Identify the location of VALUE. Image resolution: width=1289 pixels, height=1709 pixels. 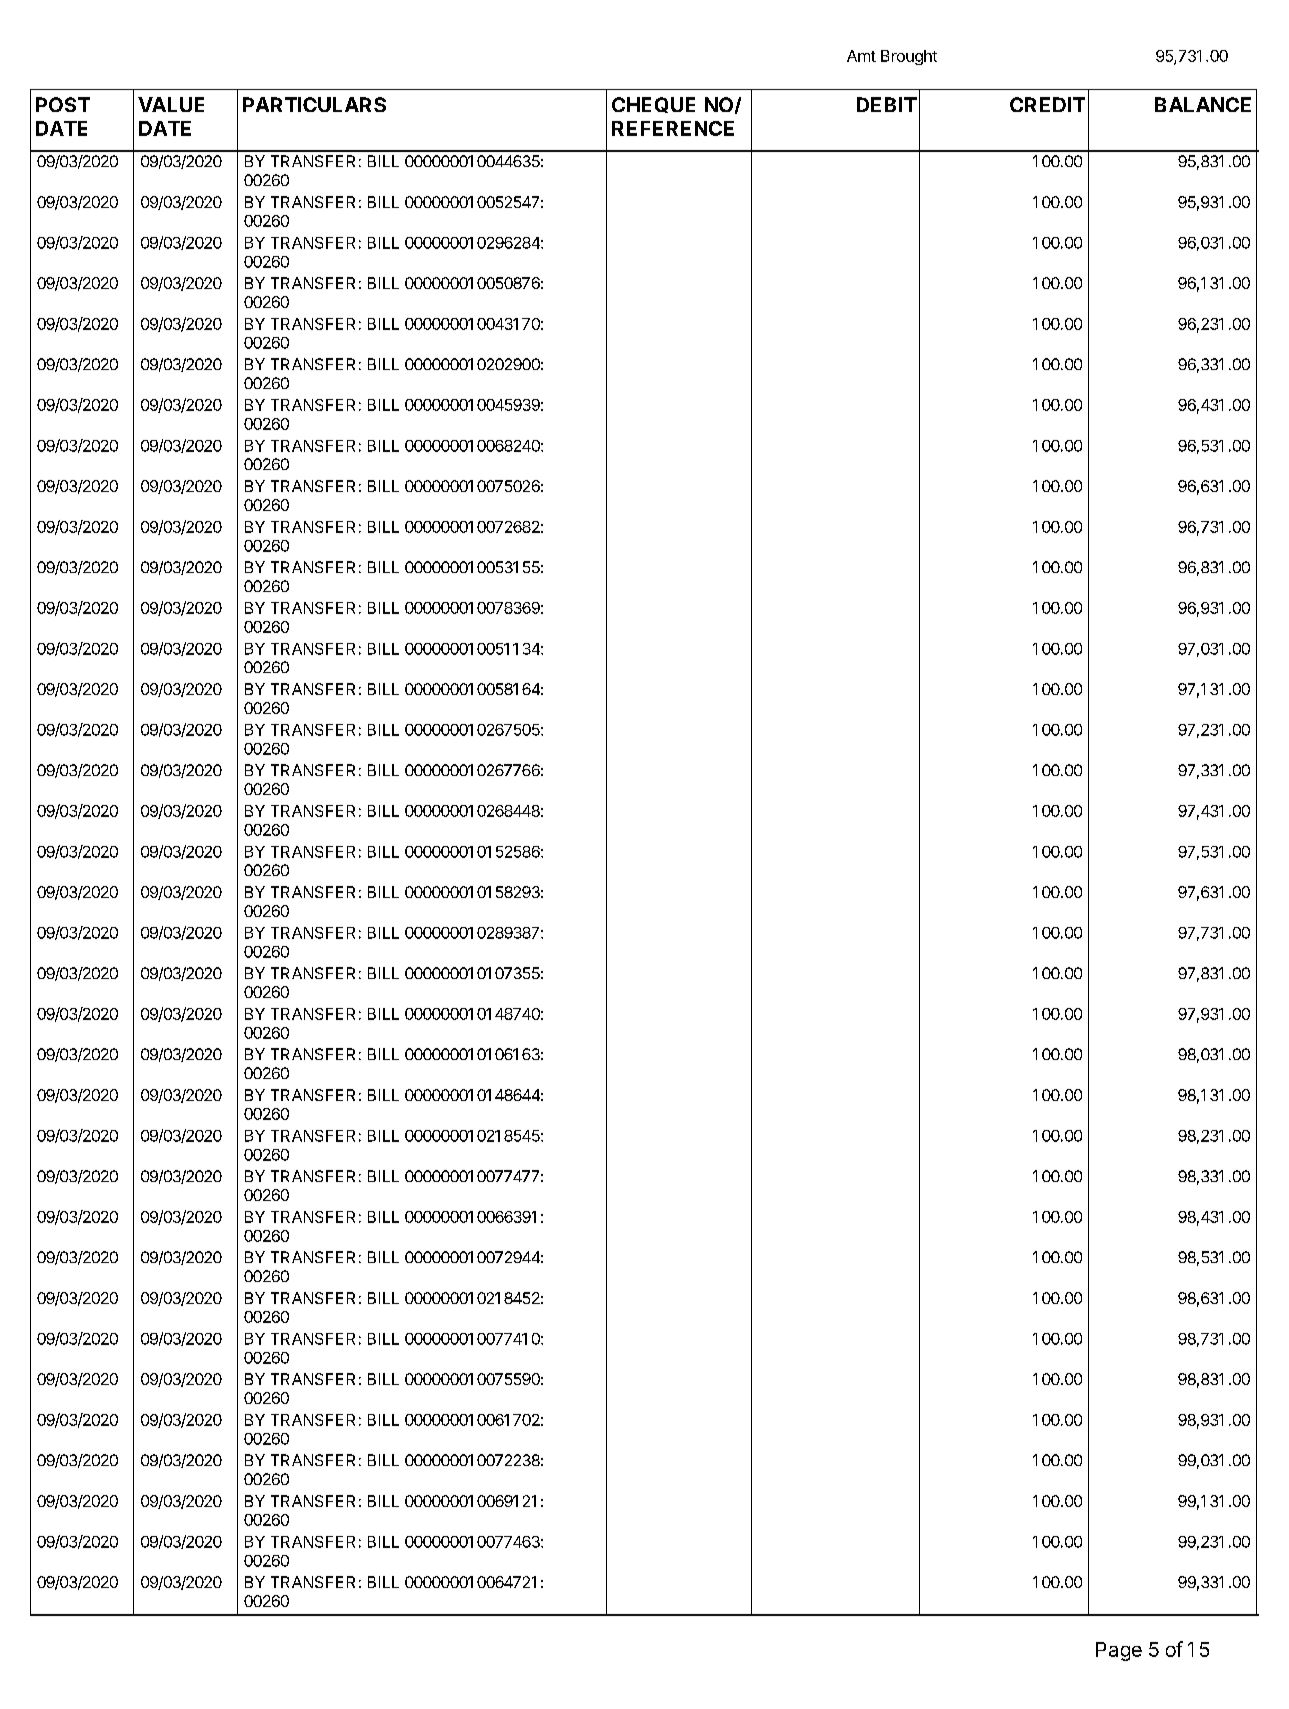
(171, 104).
